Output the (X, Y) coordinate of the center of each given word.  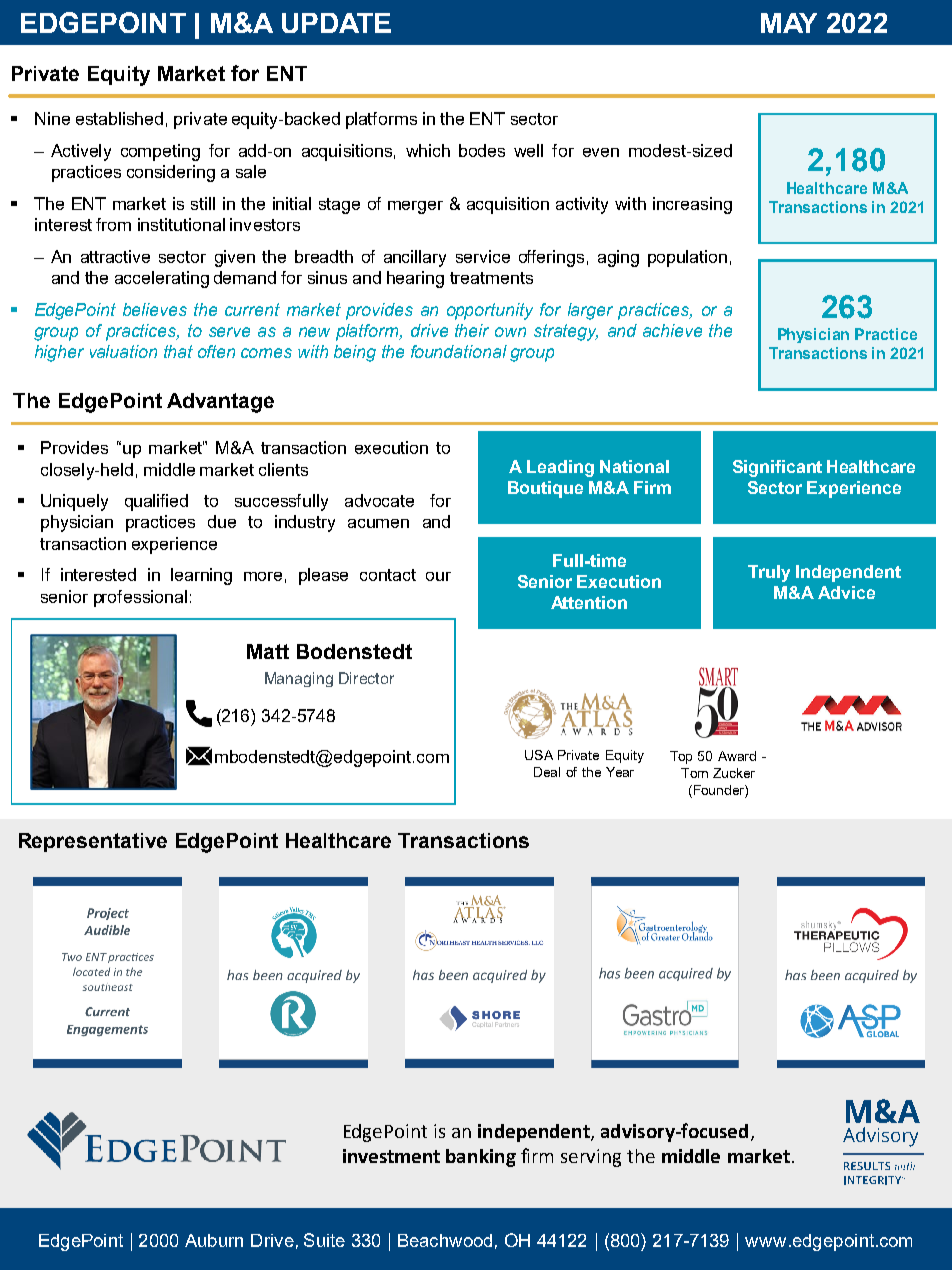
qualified (156, 502)
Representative (93, 842)
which (428, 150)
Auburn (214, 1240)
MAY (789, 23)
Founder (718, 791)
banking (481, 1158)
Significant (777, 468)
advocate (379, 500)
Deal (547, 772)
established (119, 118)
